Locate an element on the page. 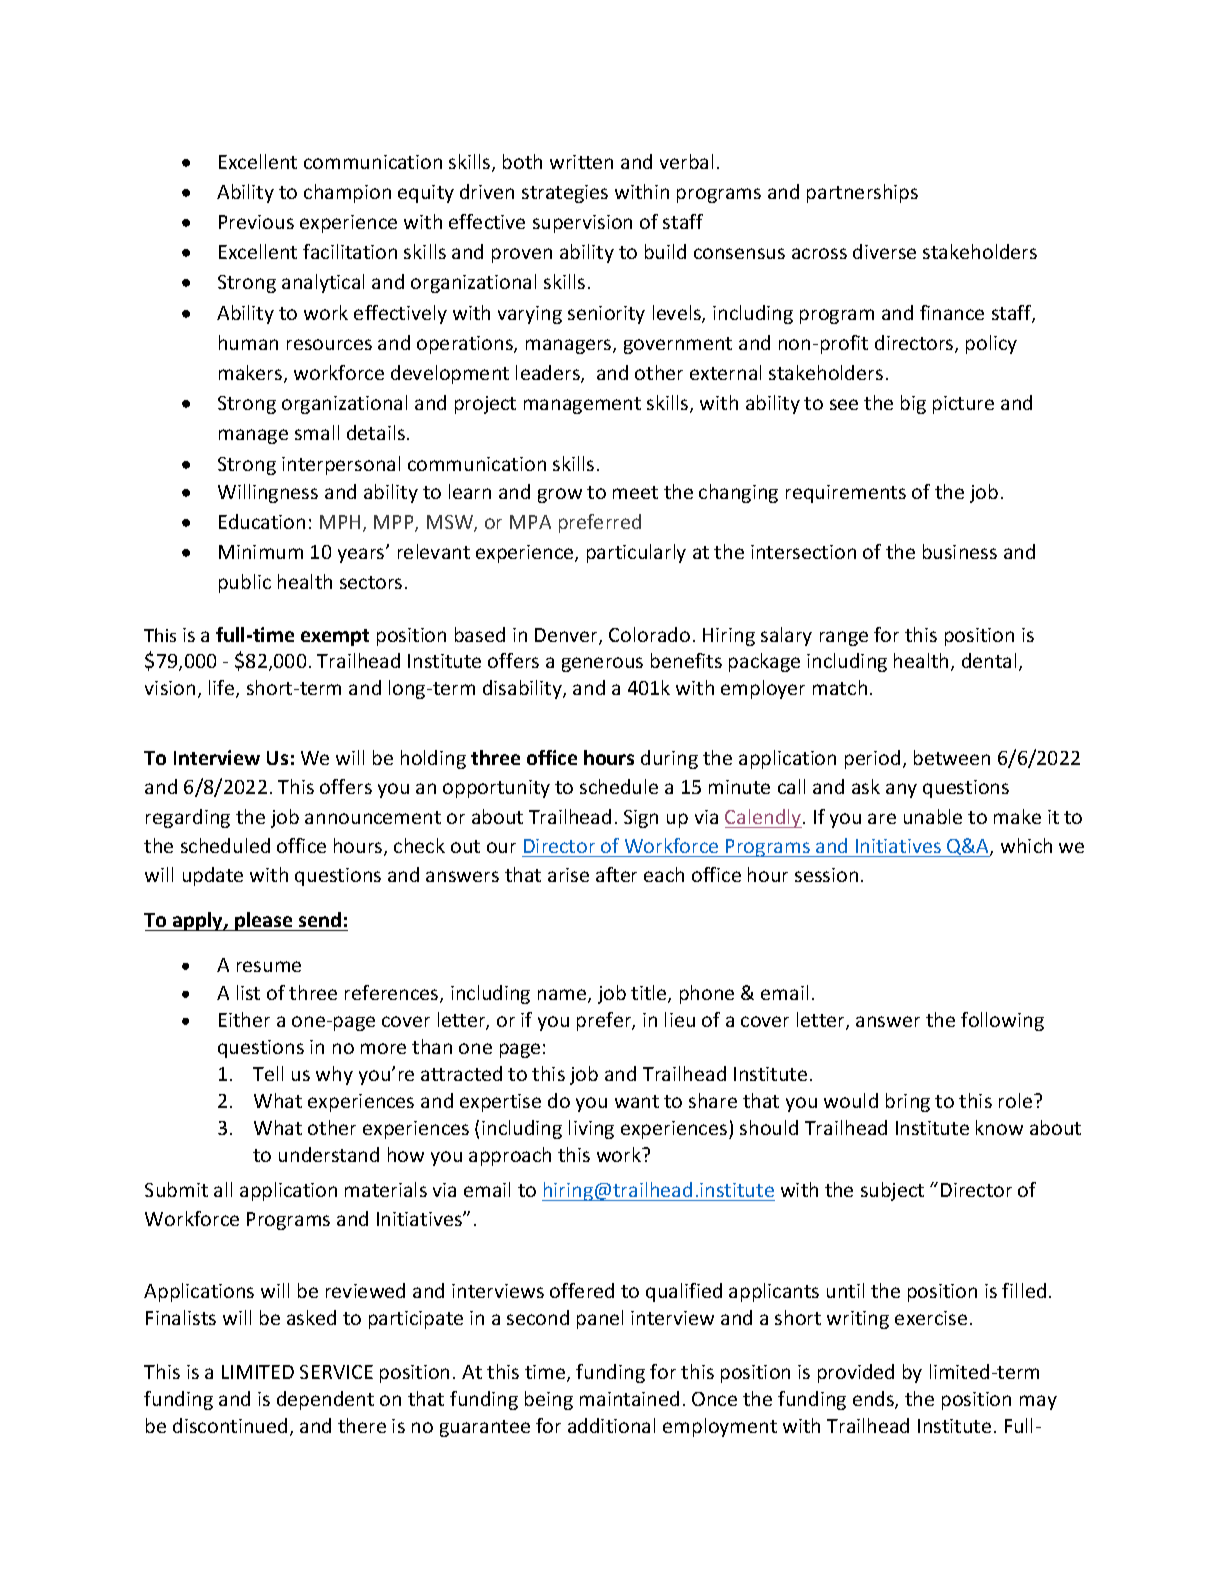 The height and width of the document is (1594, 1231). Previous is located at coordinates (256, 222).
